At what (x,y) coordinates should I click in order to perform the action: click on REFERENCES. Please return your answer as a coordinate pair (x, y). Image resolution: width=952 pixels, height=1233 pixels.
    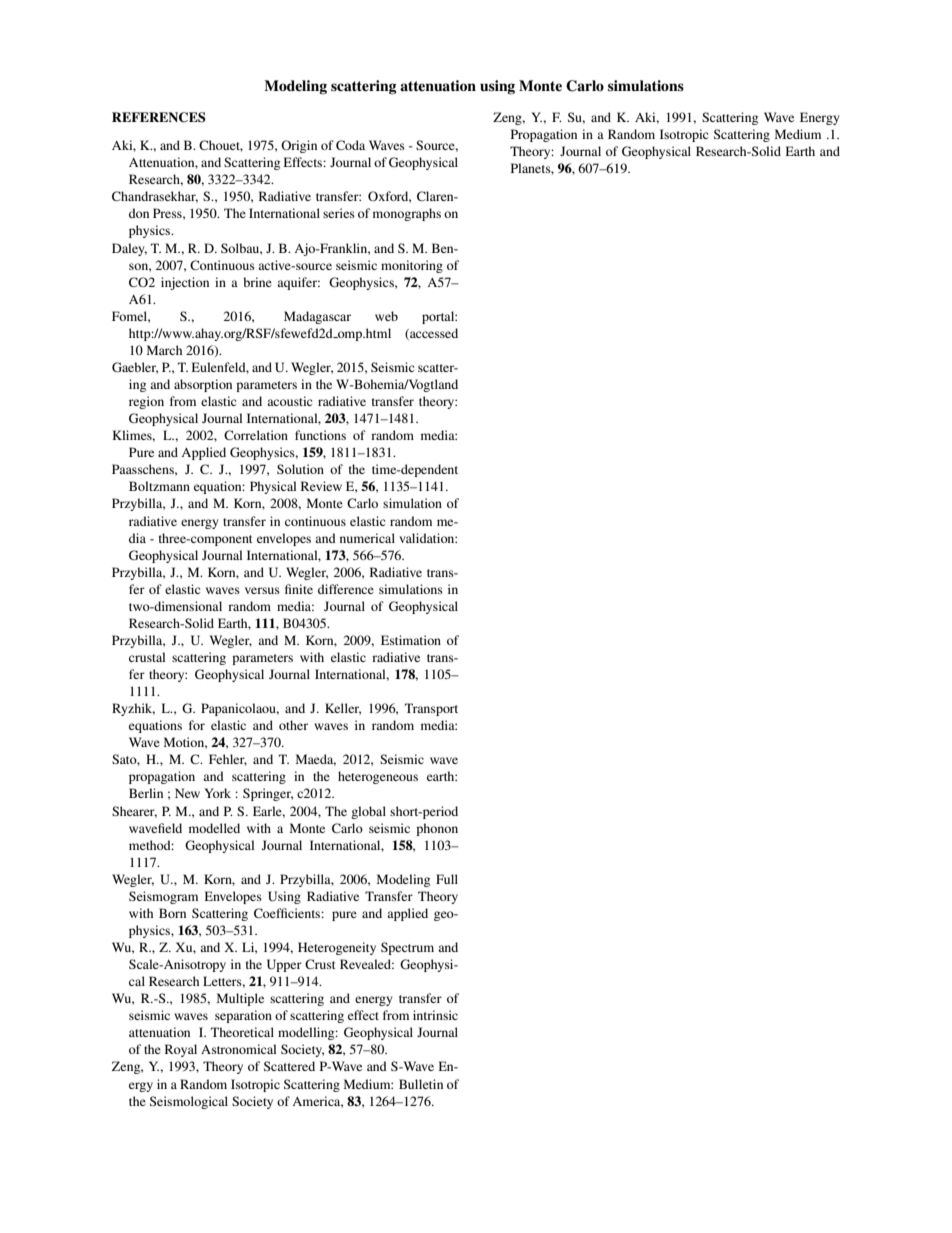
    Looking at the image, I should click on (159, 117).
